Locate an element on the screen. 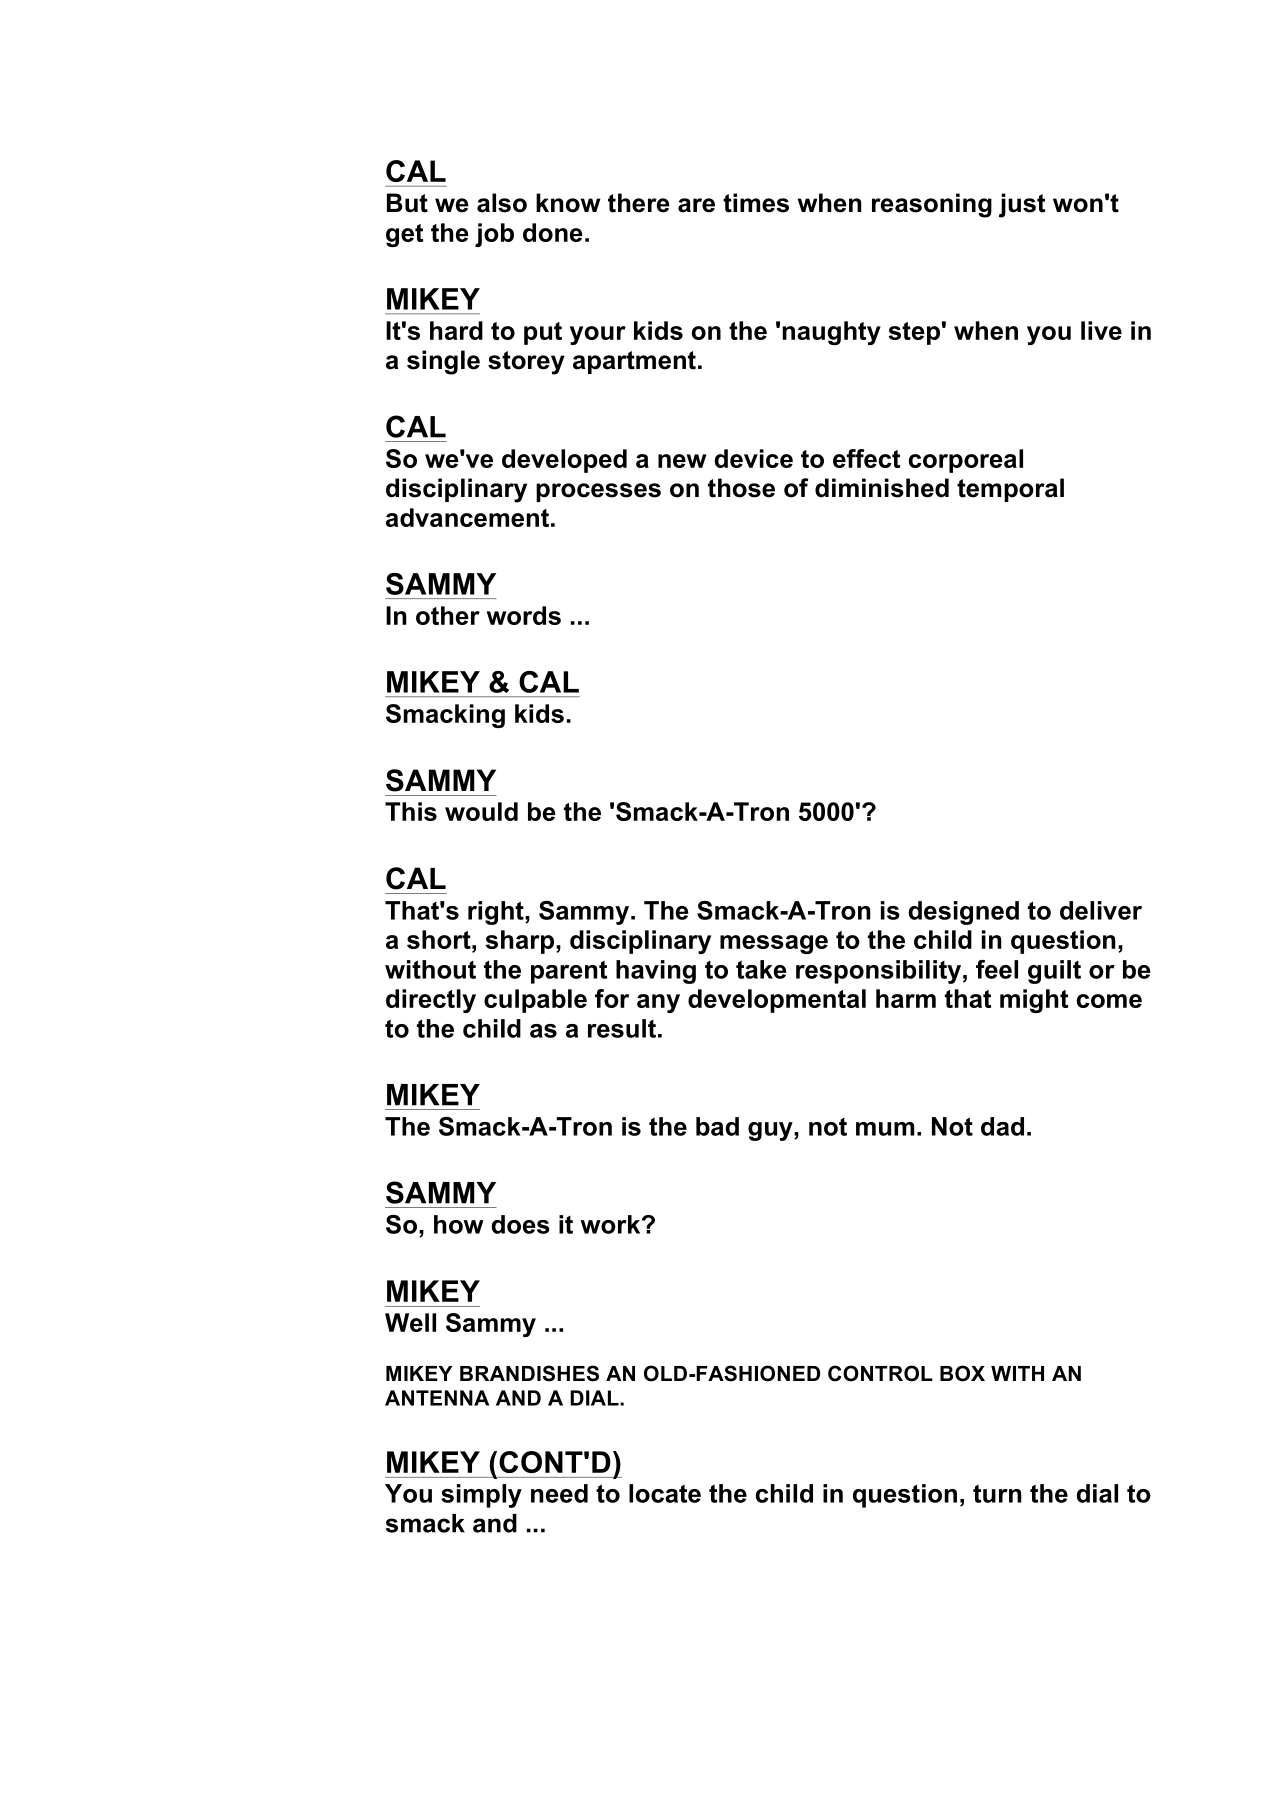 The width and height of the screenshot is (1273, 1801). would is located at coordinates (481, 811).
